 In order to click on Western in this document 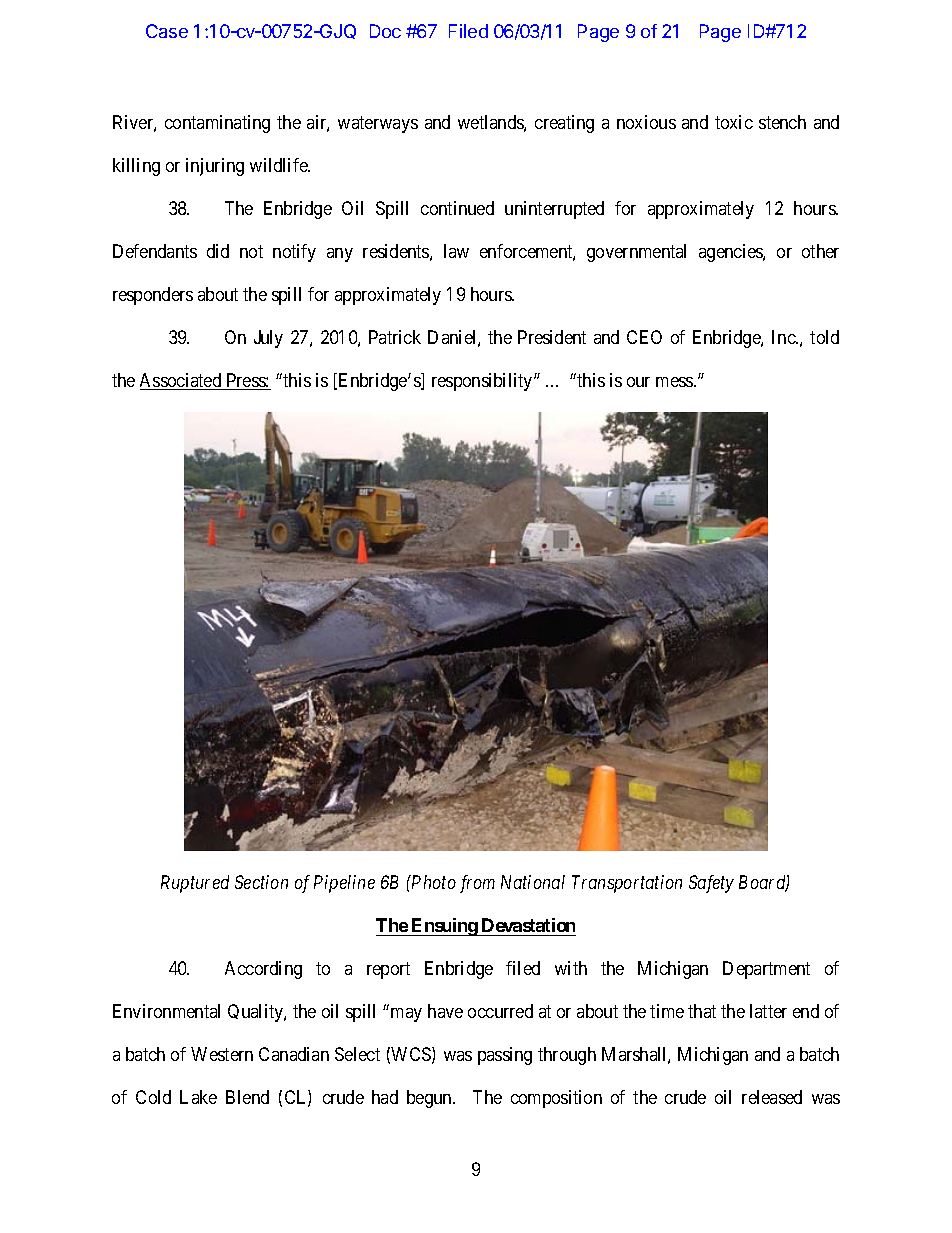, I will do `click(222, 1054)`.
